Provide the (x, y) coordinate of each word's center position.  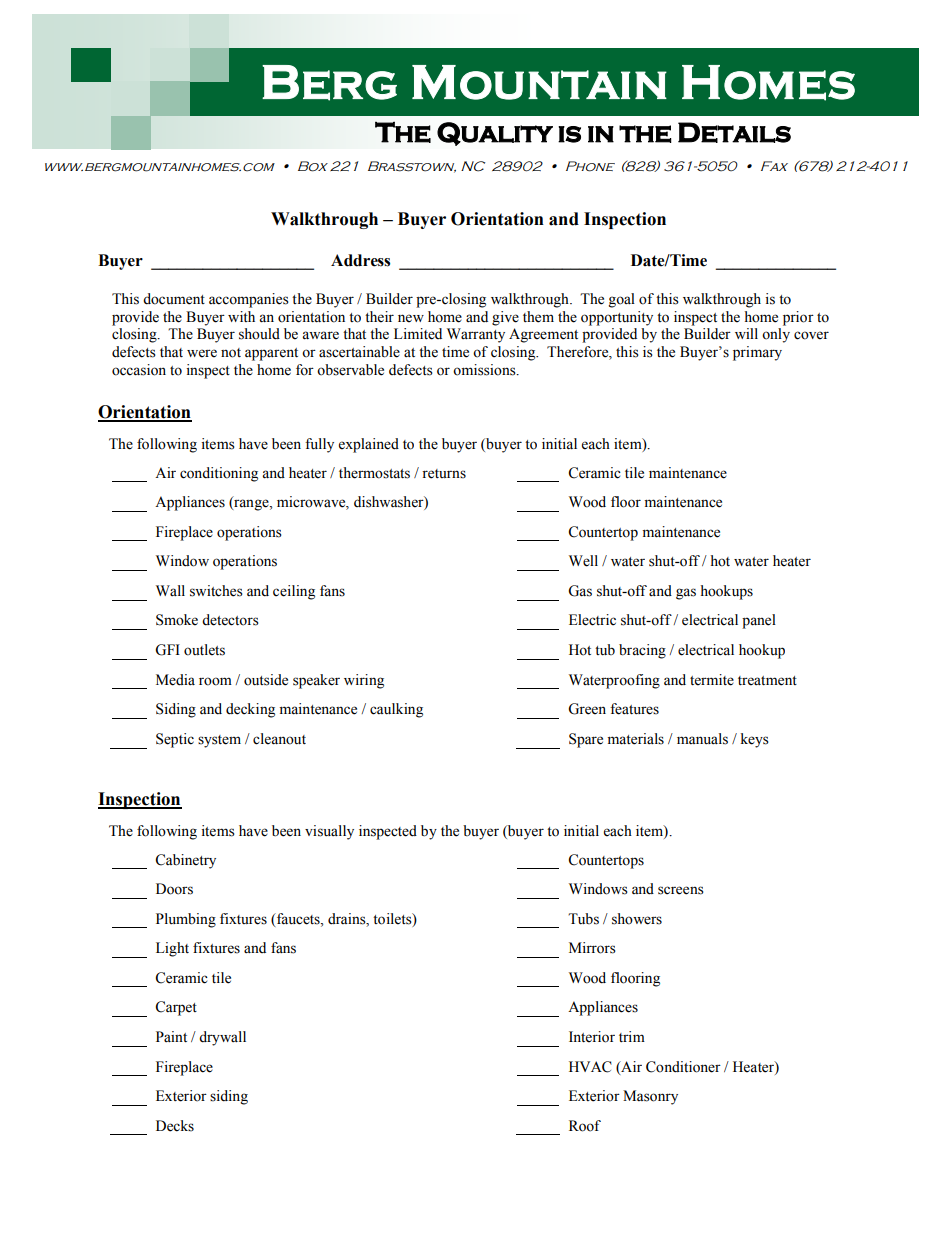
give (505, 318)
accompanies (249, 300)
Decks (175, 1126)
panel (759, 621)
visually (329, 832)
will (746, 333)
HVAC (590, 1067)
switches (216, 591)
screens (681, 890)
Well (583, 561)
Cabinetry (185, 861)
